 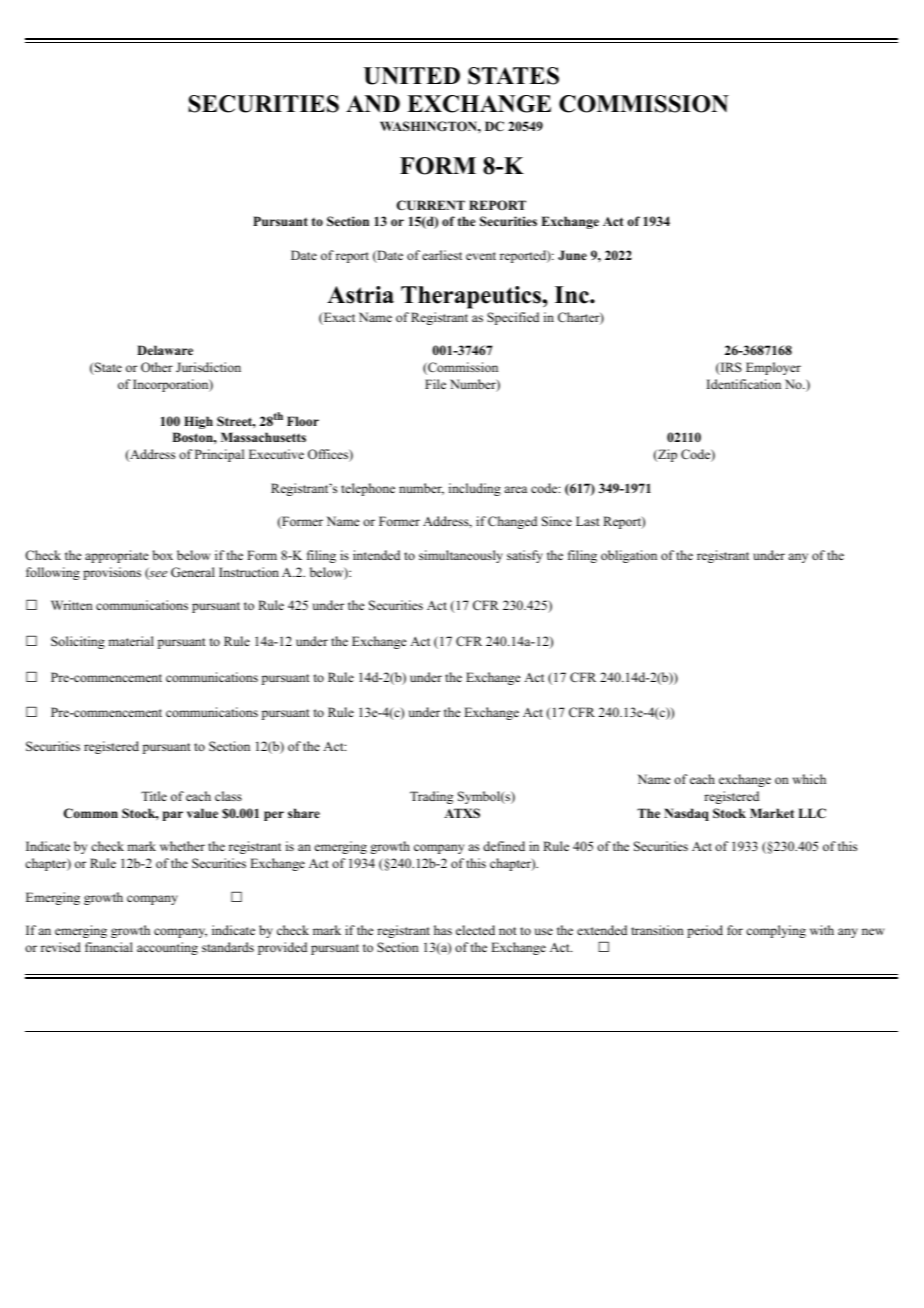 I want to click on accounting, so click(x=167, y=948).
